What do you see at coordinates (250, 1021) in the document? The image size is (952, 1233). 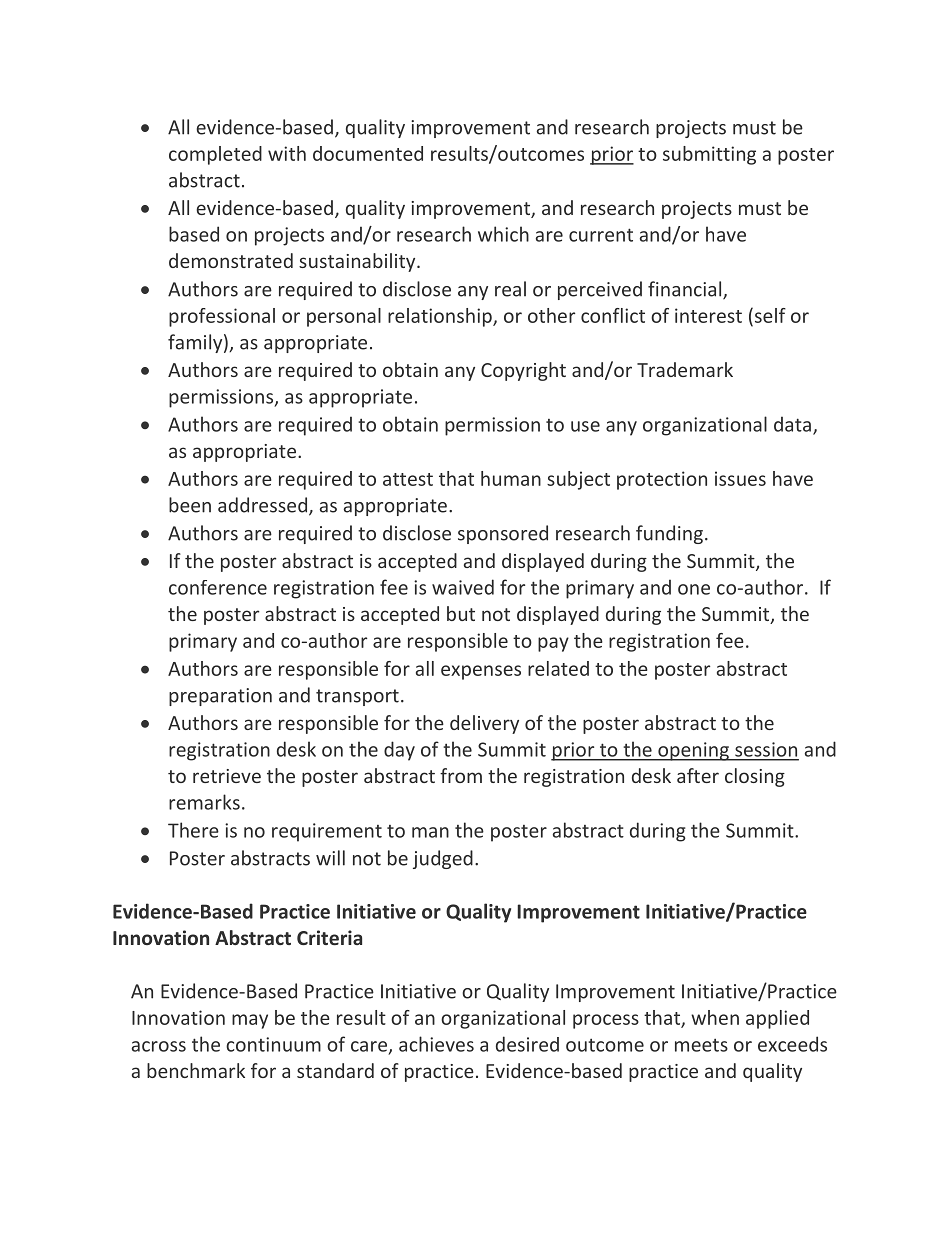 I see `may` at bounding box center [250, 1021].
